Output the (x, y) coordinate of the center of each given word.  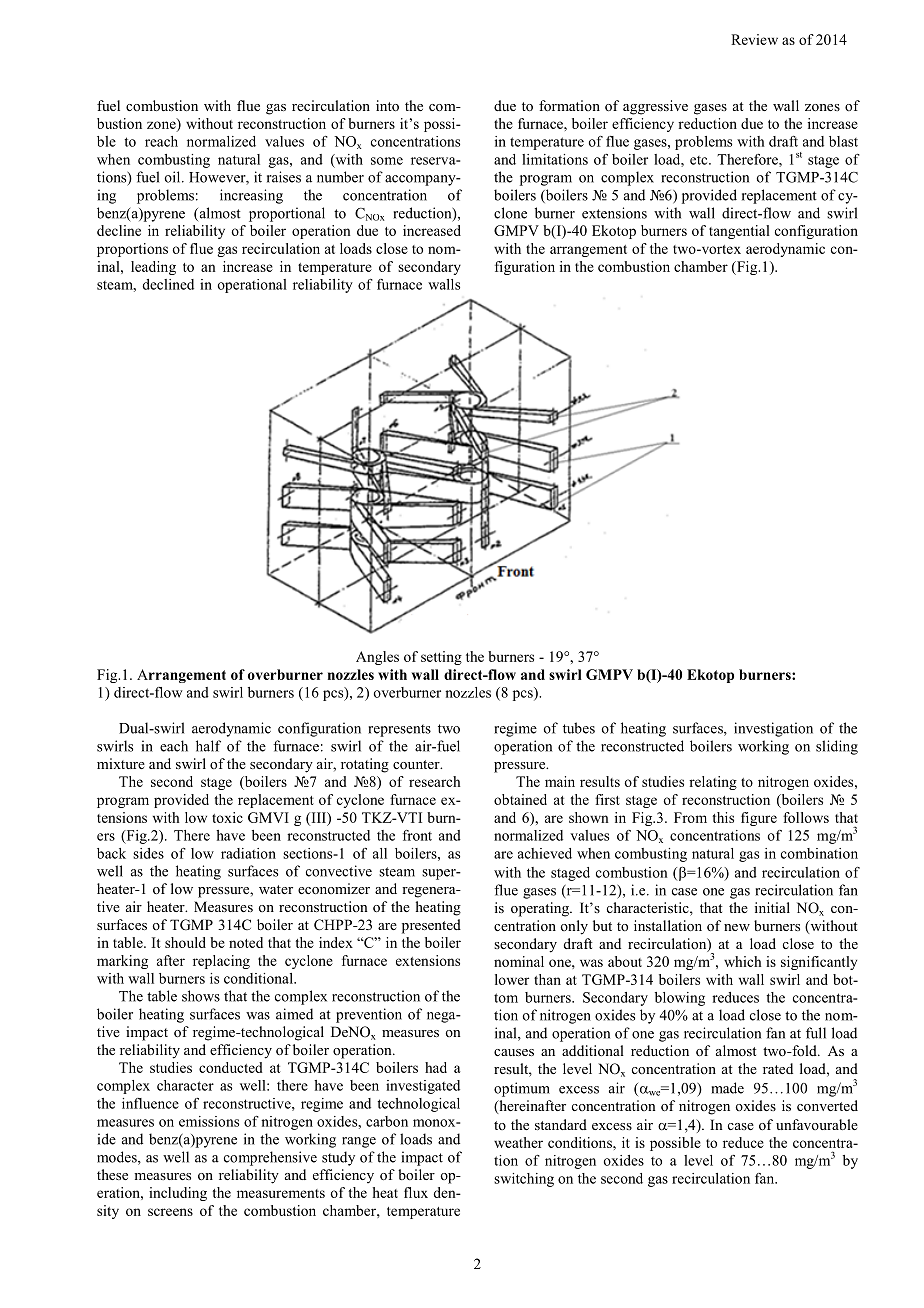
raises (284, 177)
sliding (837, 747)
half (208, 746)
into (387, 105)
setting (441, 658)
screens (170, 1212)
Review (754, 39)
